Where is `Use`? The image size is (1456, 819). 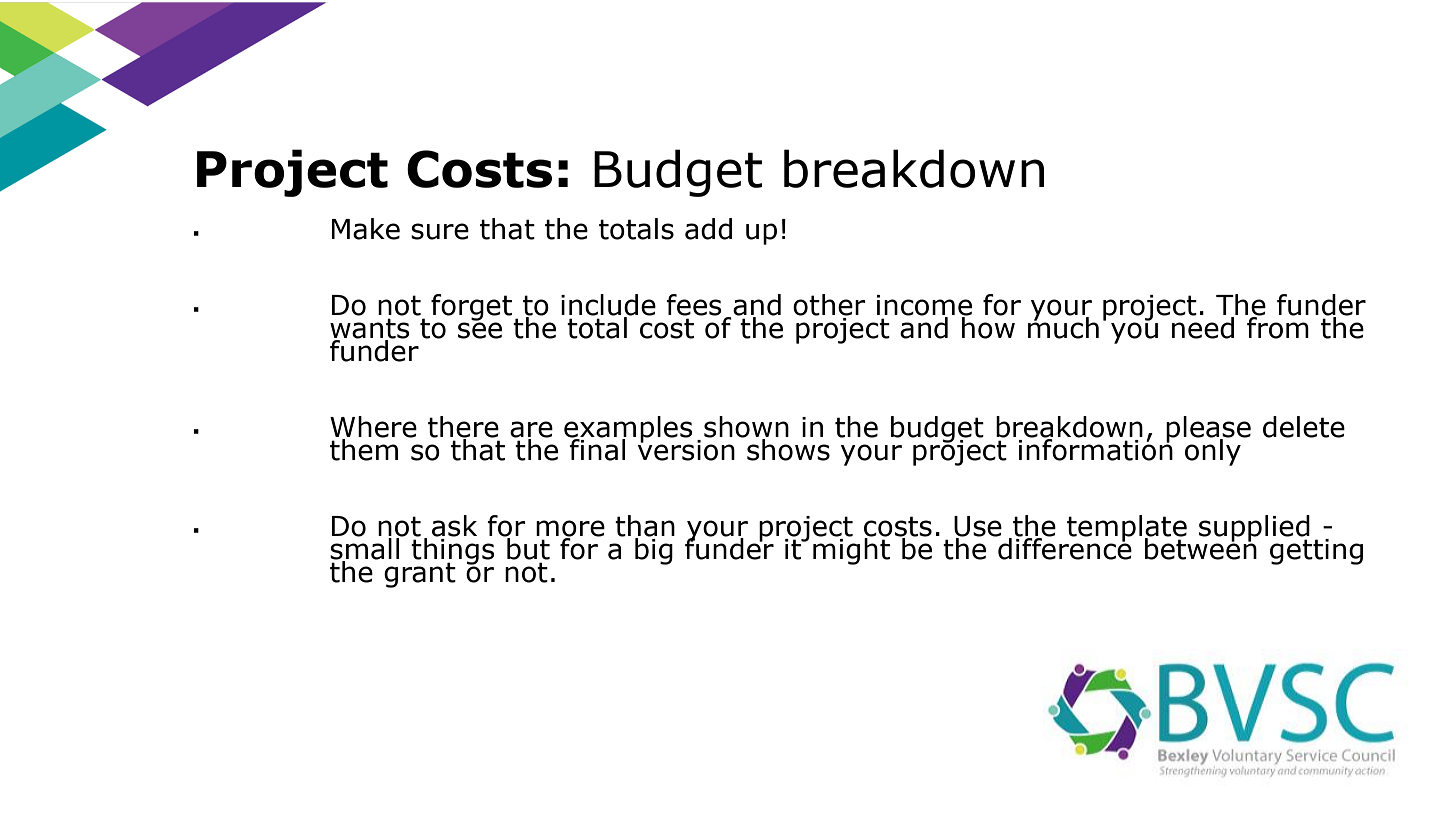
Use is located at coordinates (978, 527).
